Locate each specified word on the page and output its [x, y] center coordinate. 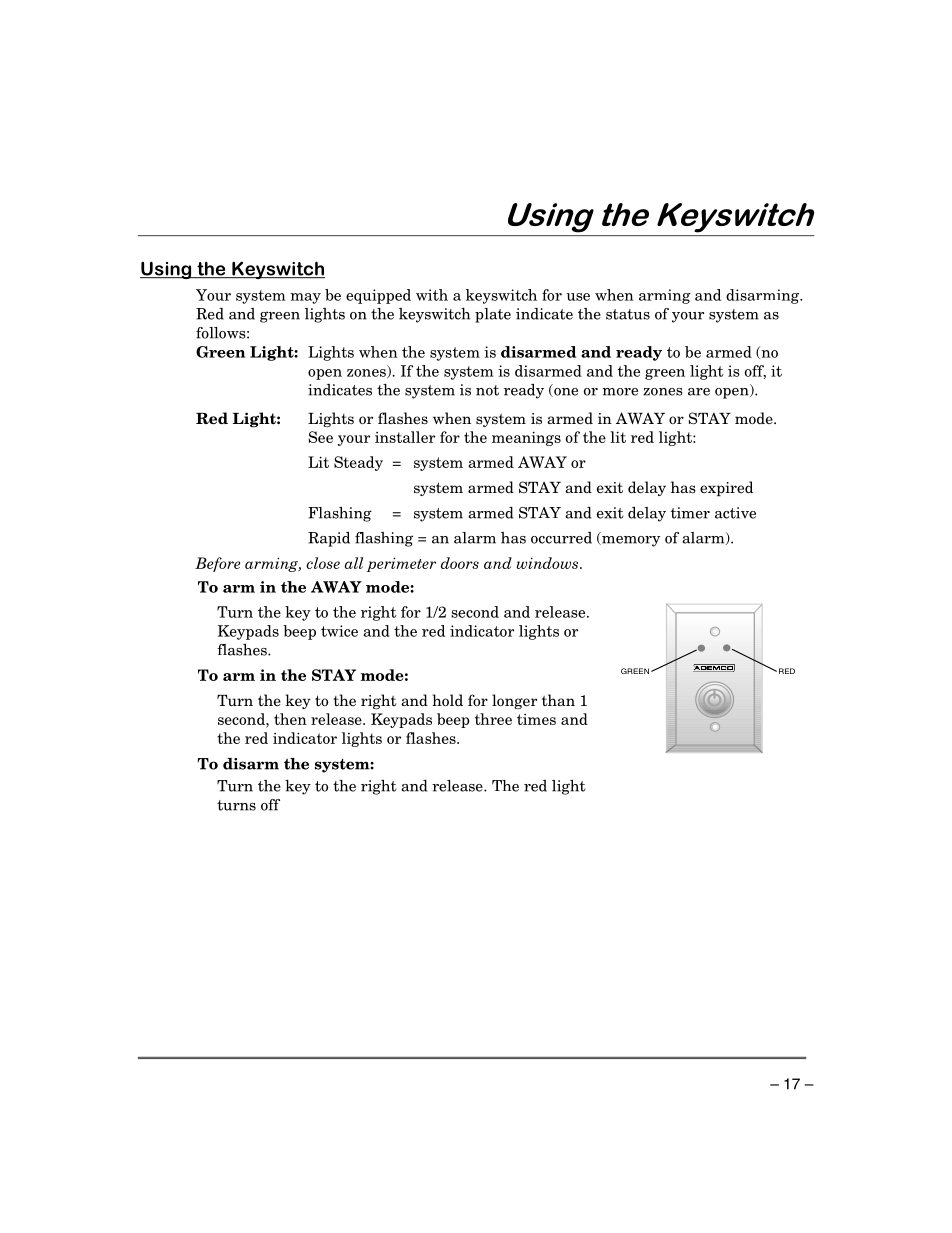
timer [690, 513]
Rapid [329, 539]
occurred [561, 538]
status [628, 314]
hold [447, 700]
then [290, 719]
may [305, 298]
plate [493, 315]
